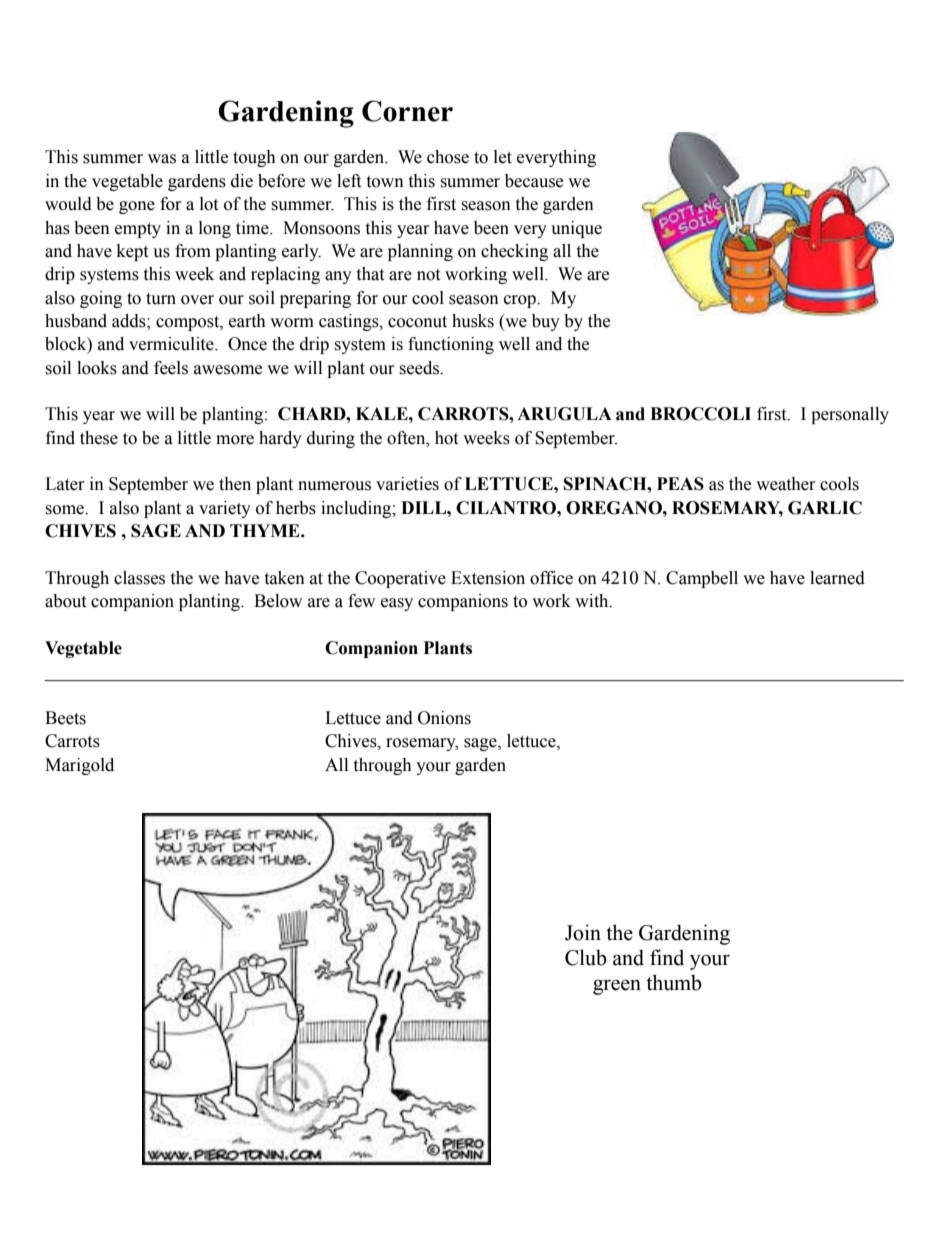 Image resolution: width=952 pixels, height=1233 pixels. What do you see at coordinates (583, 932) in the screenshot?
I see `Join` at bounding box center [583, 932].
